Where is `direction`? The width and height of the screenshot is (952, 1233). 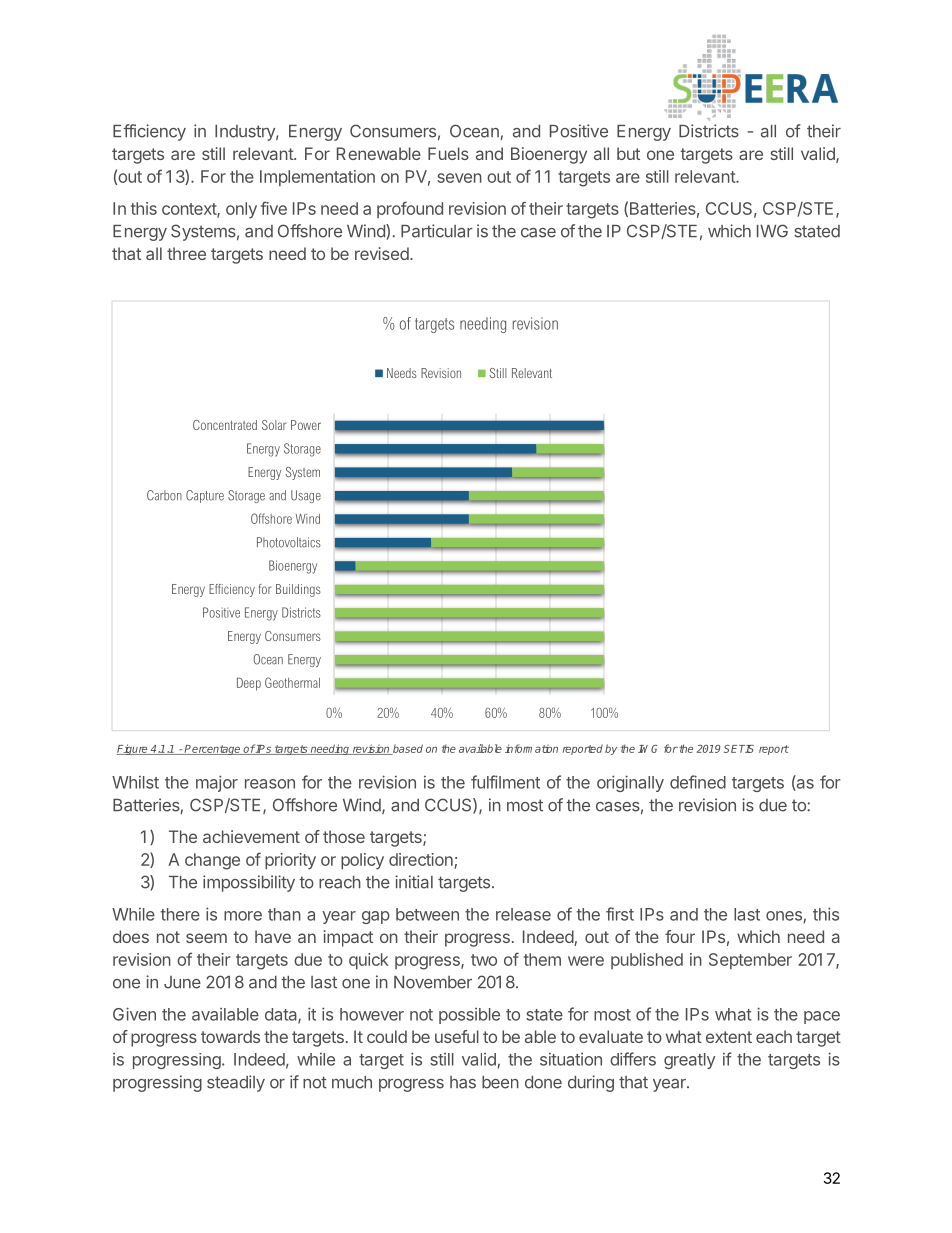 direction is located at coordinates (421, 859).
